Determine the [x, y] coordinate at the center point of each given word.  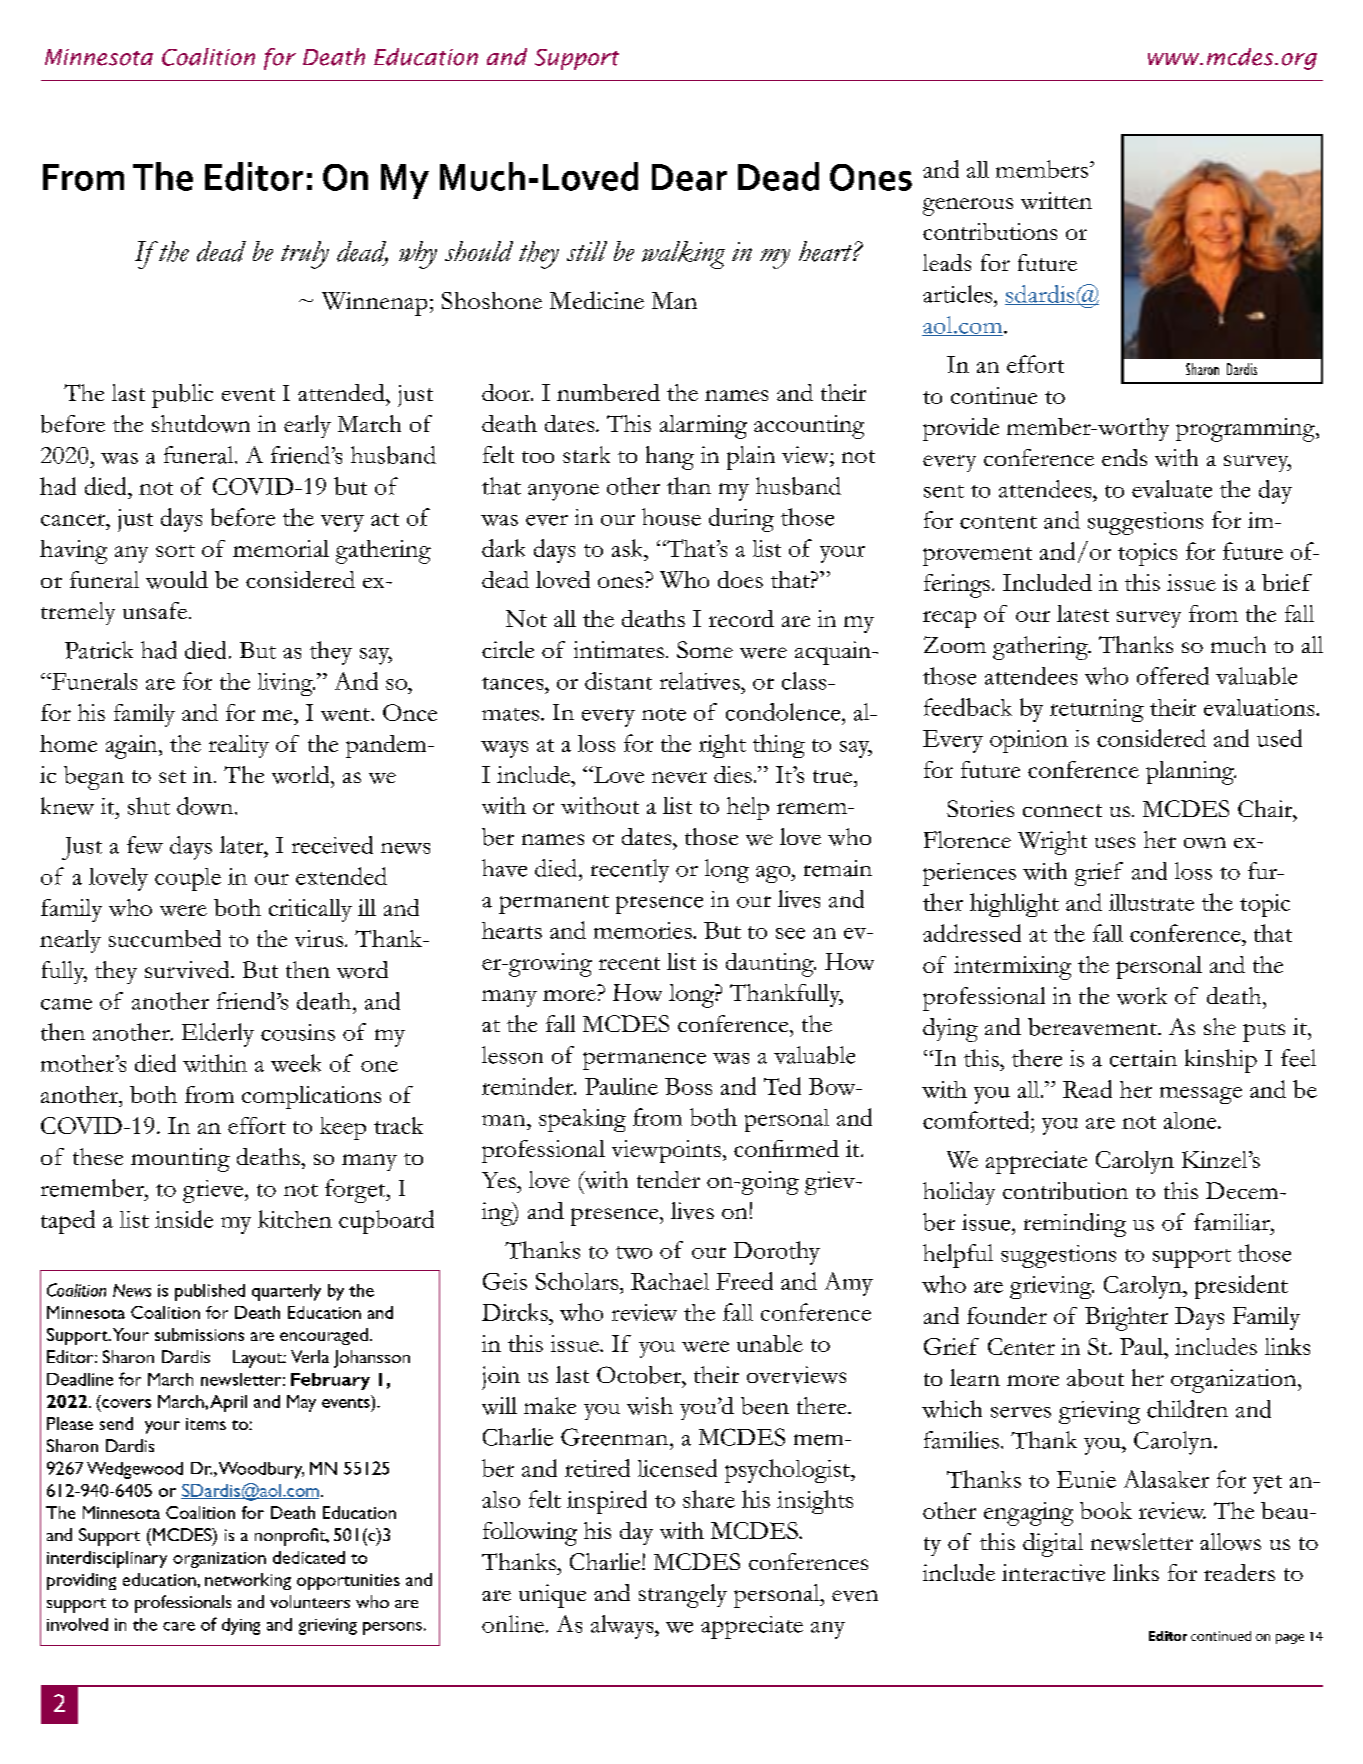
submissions [199, 1334]
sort [175, 551]
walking [683, 255]
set [172, 776]
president [1241, 1287]
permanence [644, 1061]
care [179, 1626]
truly [305, 255]
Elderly [218, 1035]
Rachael [670, 1281]
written [1056, 200]
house [671, 517]
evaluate [1172, 489]
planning [1191, 773]
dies [733, 774]
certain [1143, 1058]
